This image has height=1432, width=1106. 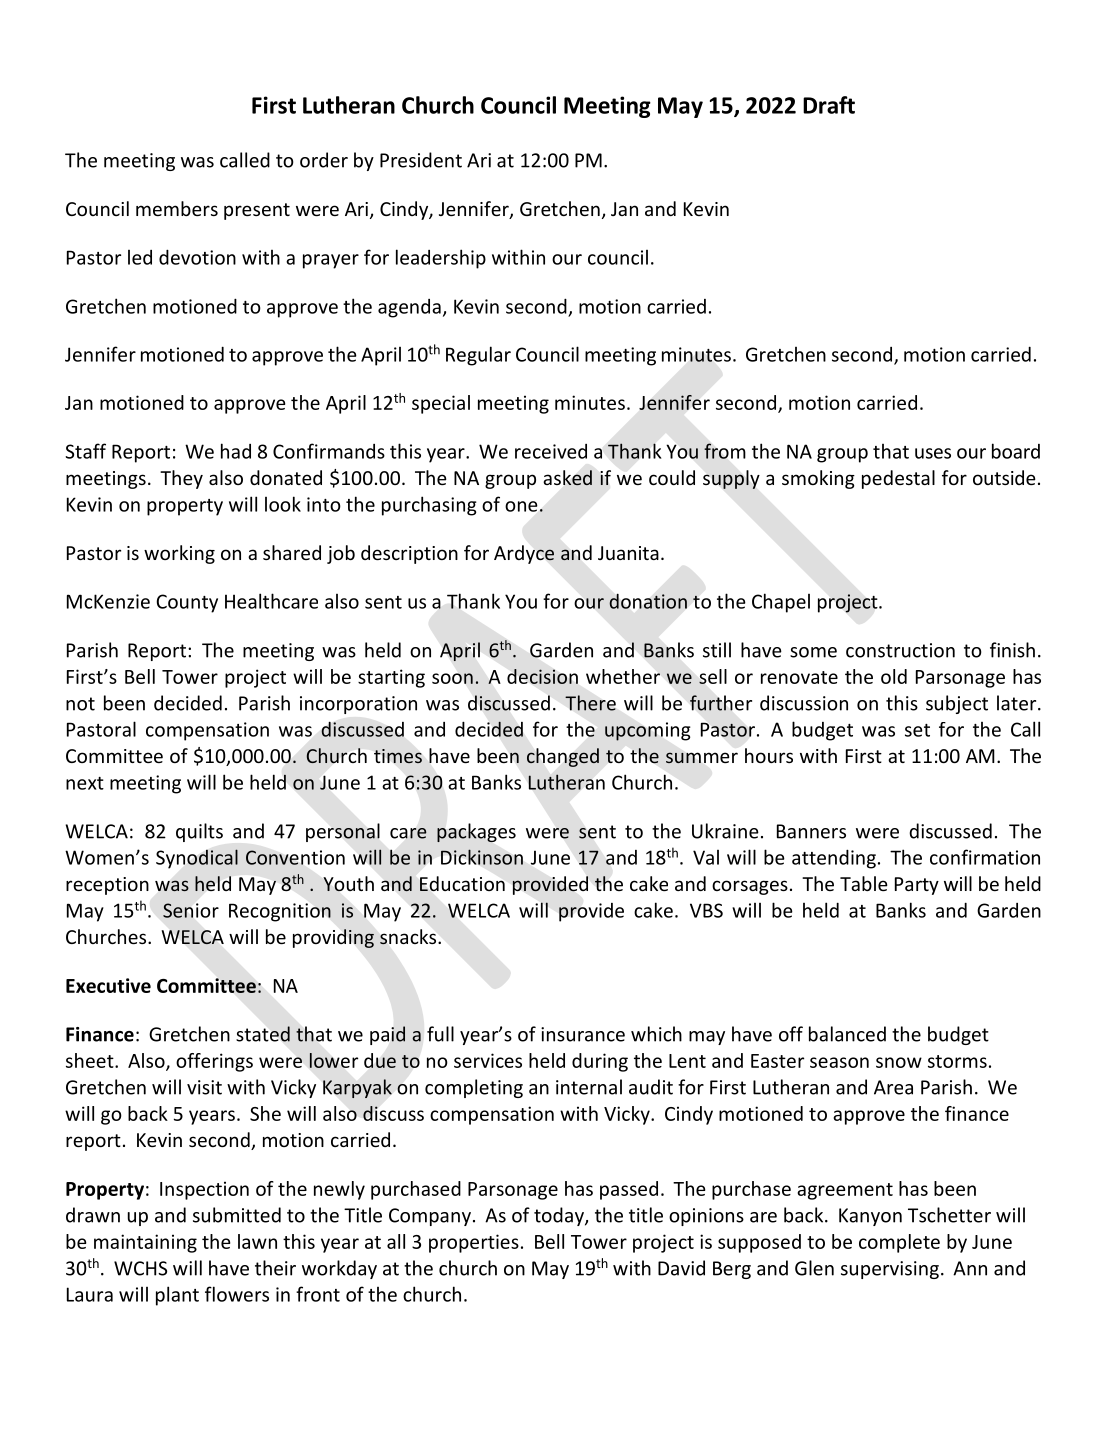 I want to click on members, so click(x=177, y=208).
